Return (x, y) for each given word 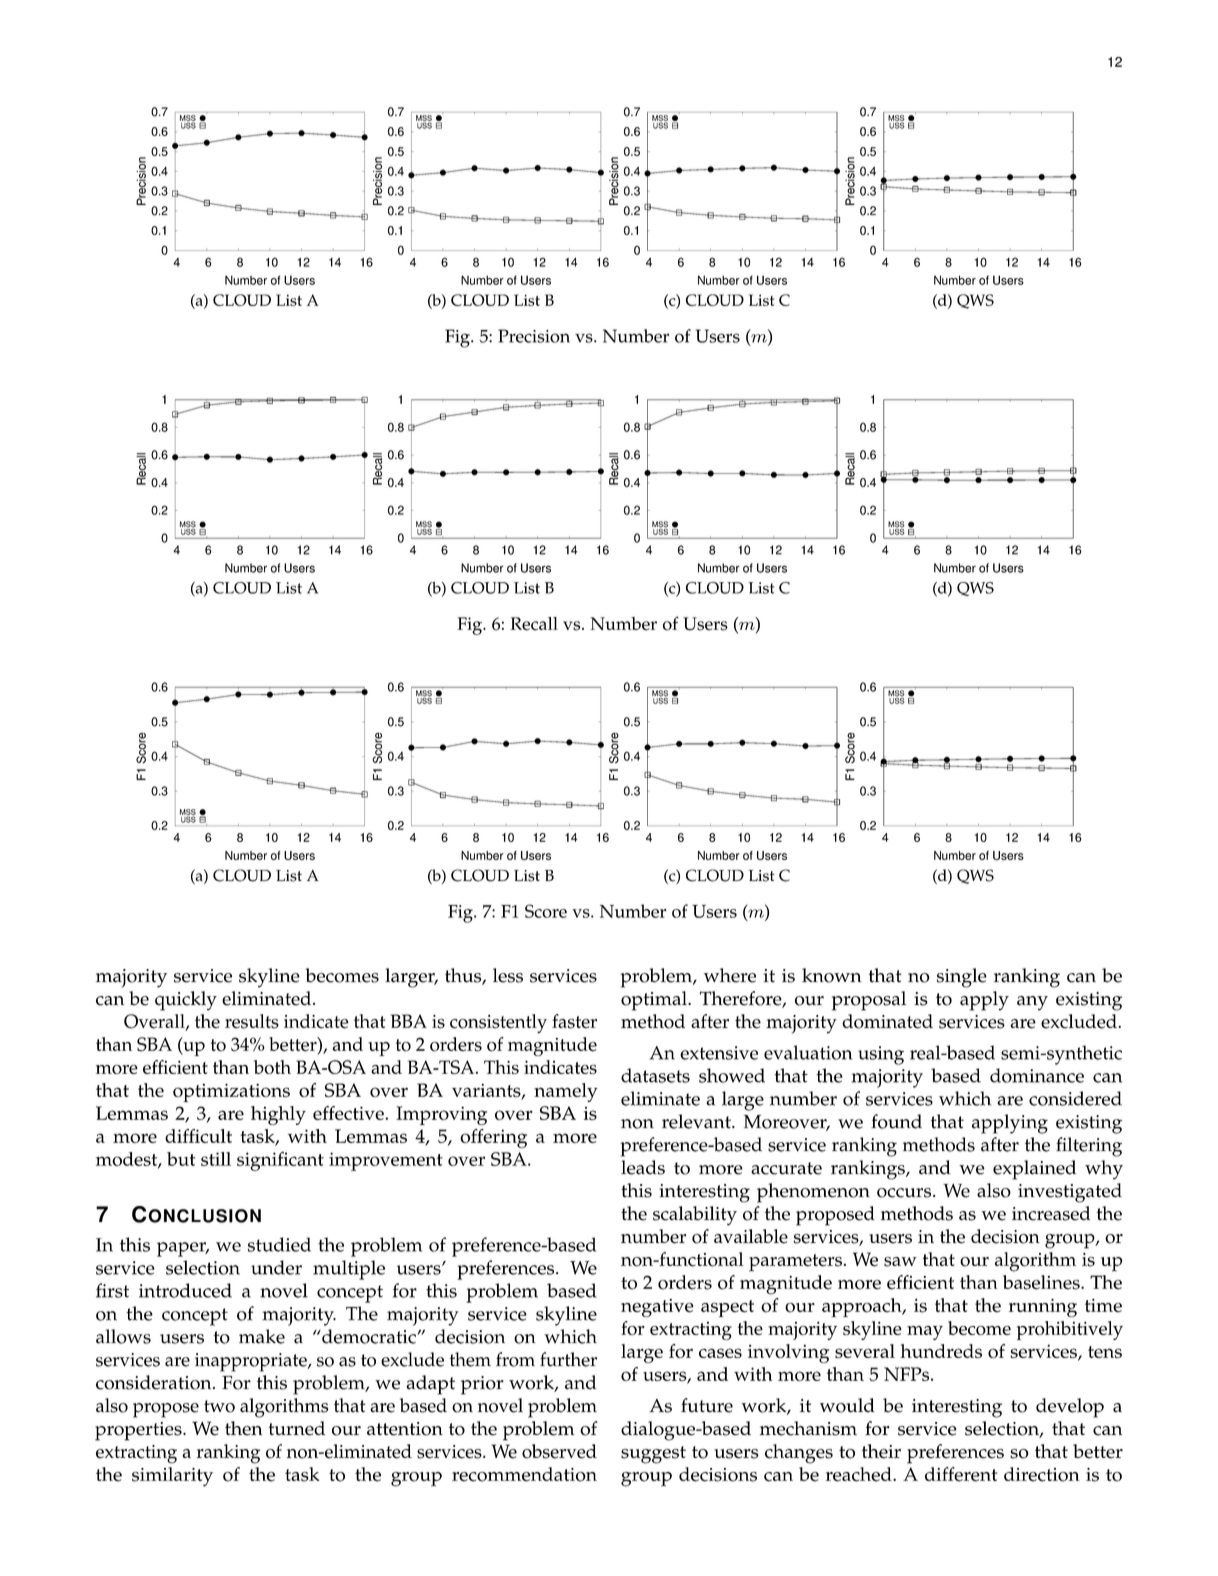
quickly (186, 1001)
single (962, 978)
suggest (653, 1455)
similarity (172, 1477)
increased (1051, 1213)
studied (279, 1244)
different (961, 1474)
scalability (695, 1216)
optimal (655, 1001)
